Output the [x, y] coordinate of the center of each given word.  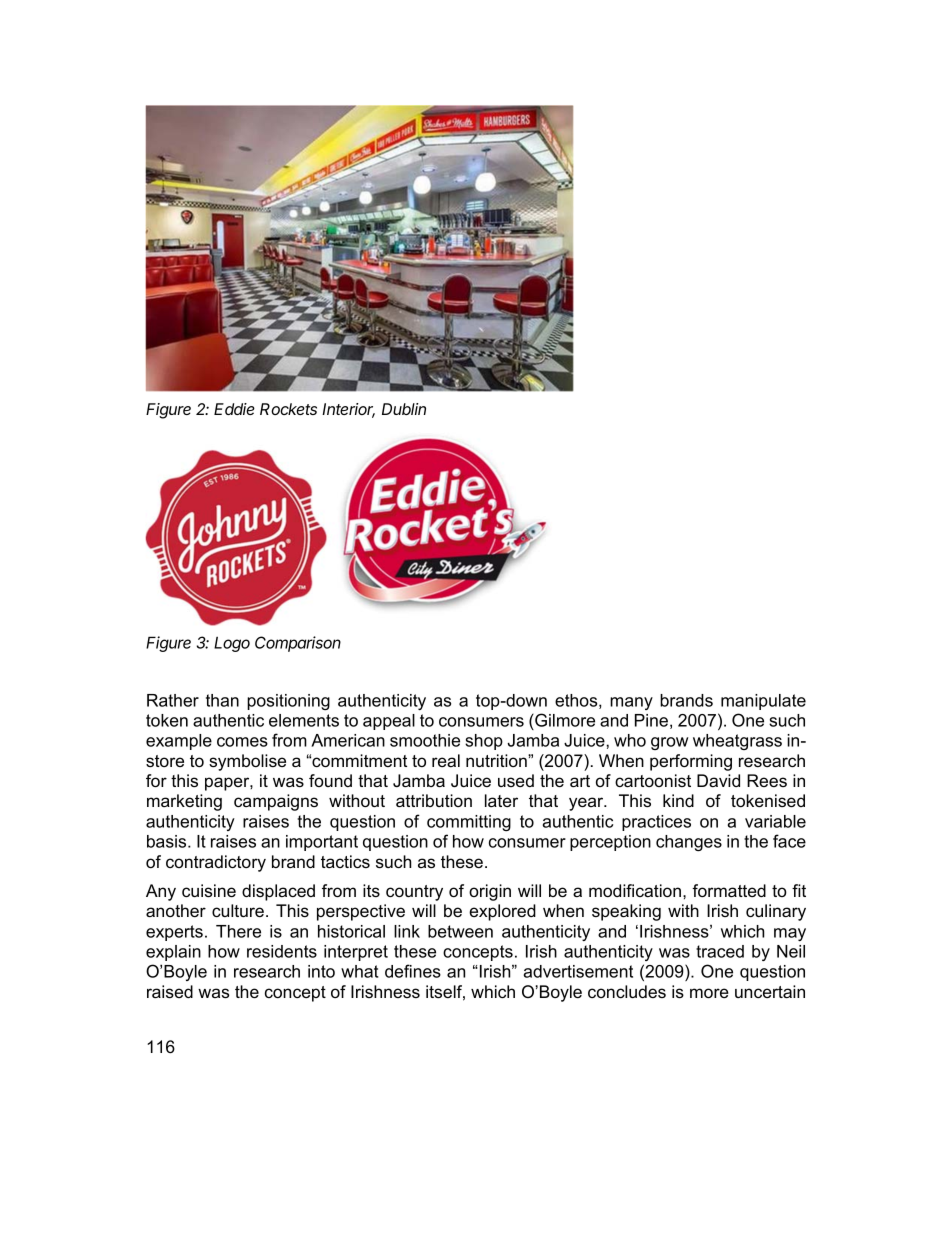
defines [413, 971]
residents [282, 951]
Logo [232, 644]
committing [469, 823]
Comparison [298, 644]
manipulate [763, 702]
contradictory [216, 863]
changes [689, 843]
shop [484, 742]
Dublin [404, 409]
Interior [348, 410]
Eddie [234, 409]
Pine [651, 720]
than [222, 700]
